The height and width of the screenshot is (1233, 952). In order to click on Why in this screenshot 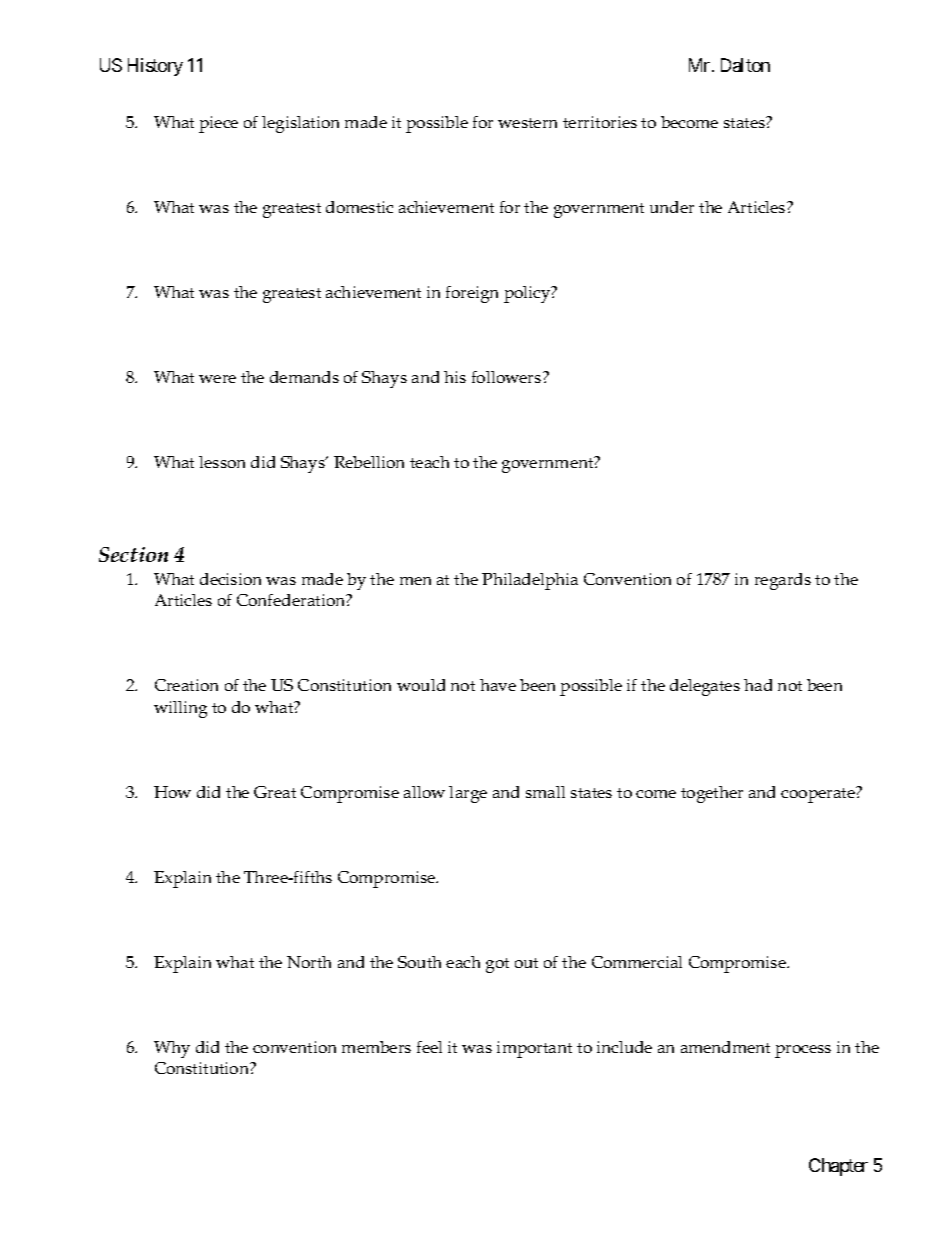, I will do `click(172, 1049)`.
